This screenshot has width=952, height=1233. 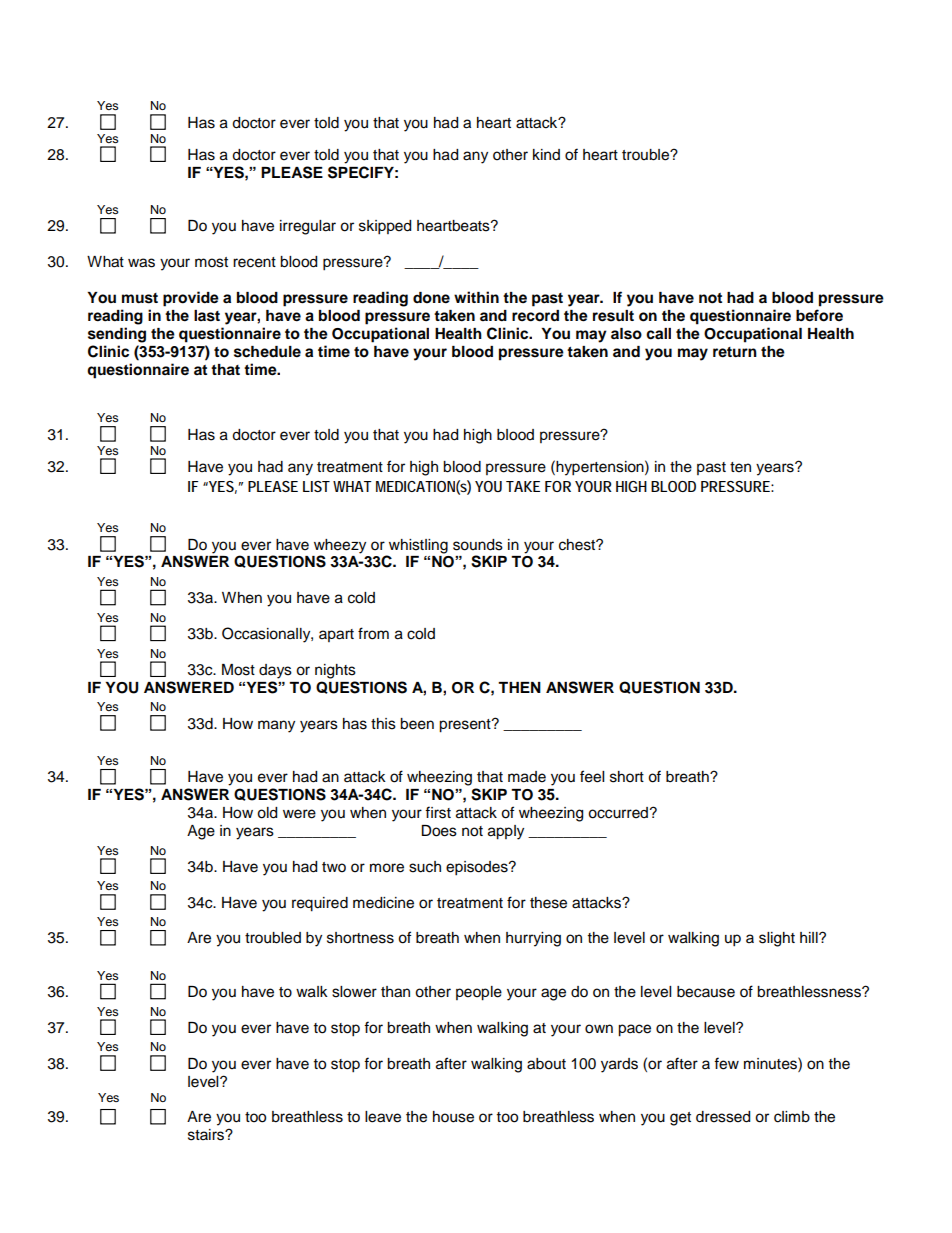 I want to click on occurred, so click(x=619, y=813).
